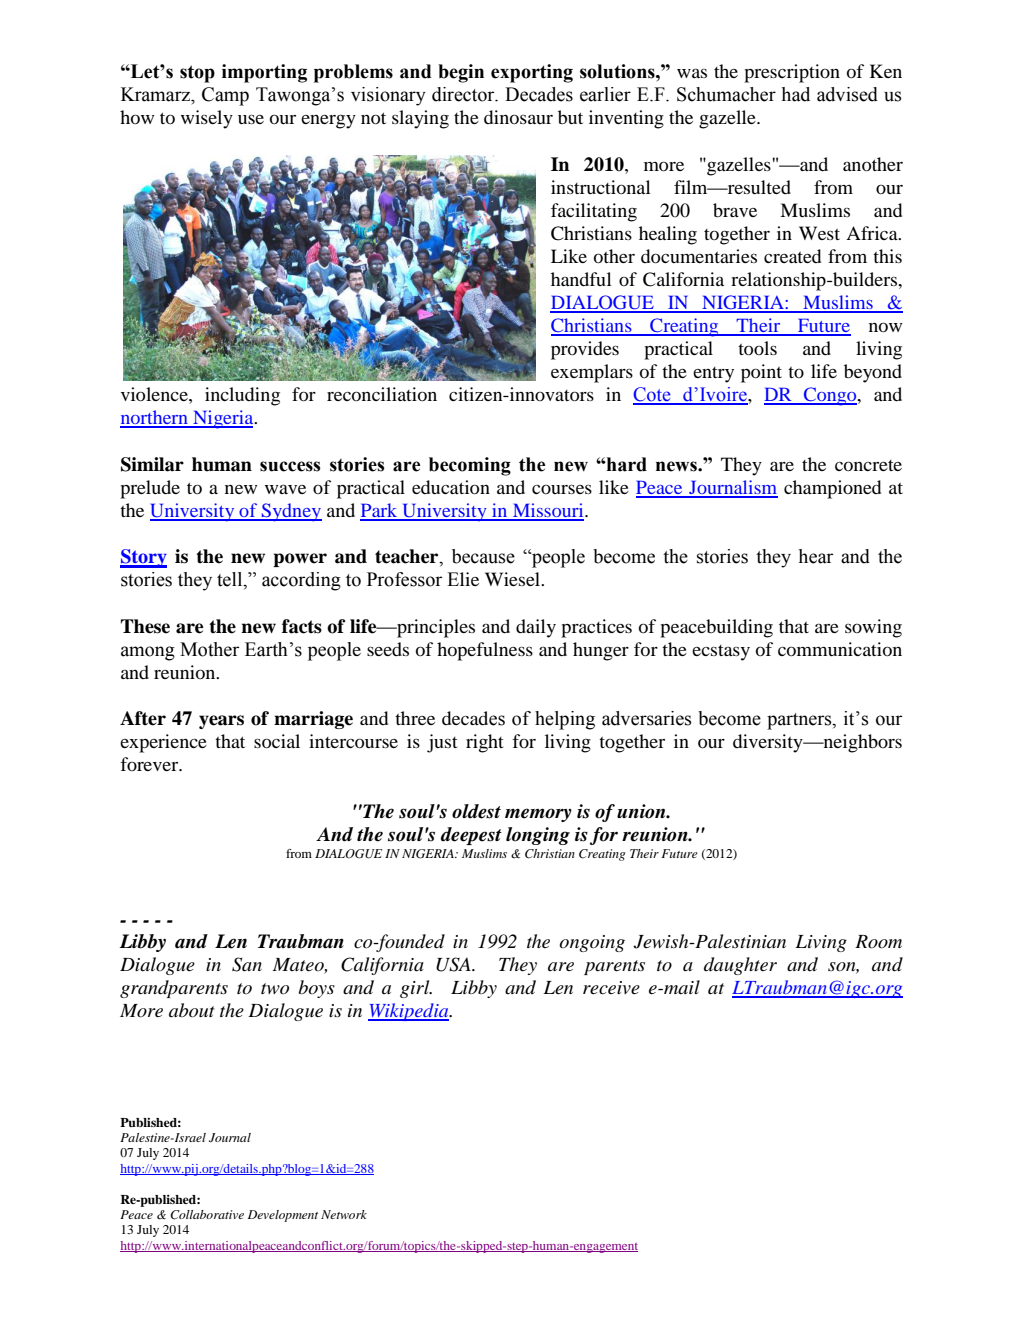 This page has width=1023, height=1323. Describe the element at coordinates (485, 651) in the page. I see `hopefulness` at that location.
